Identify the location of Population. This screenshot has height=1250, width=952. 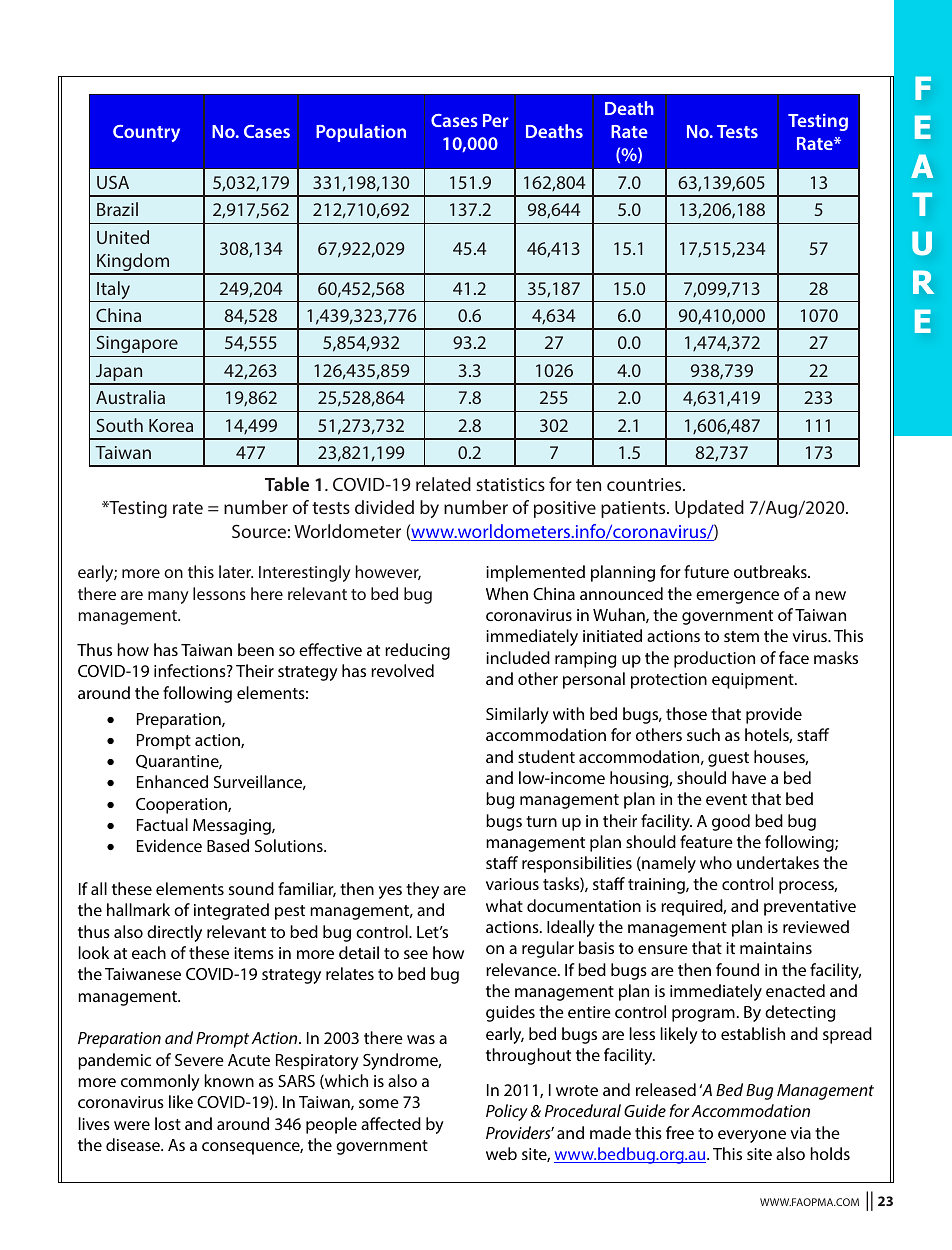
(361, 133).
